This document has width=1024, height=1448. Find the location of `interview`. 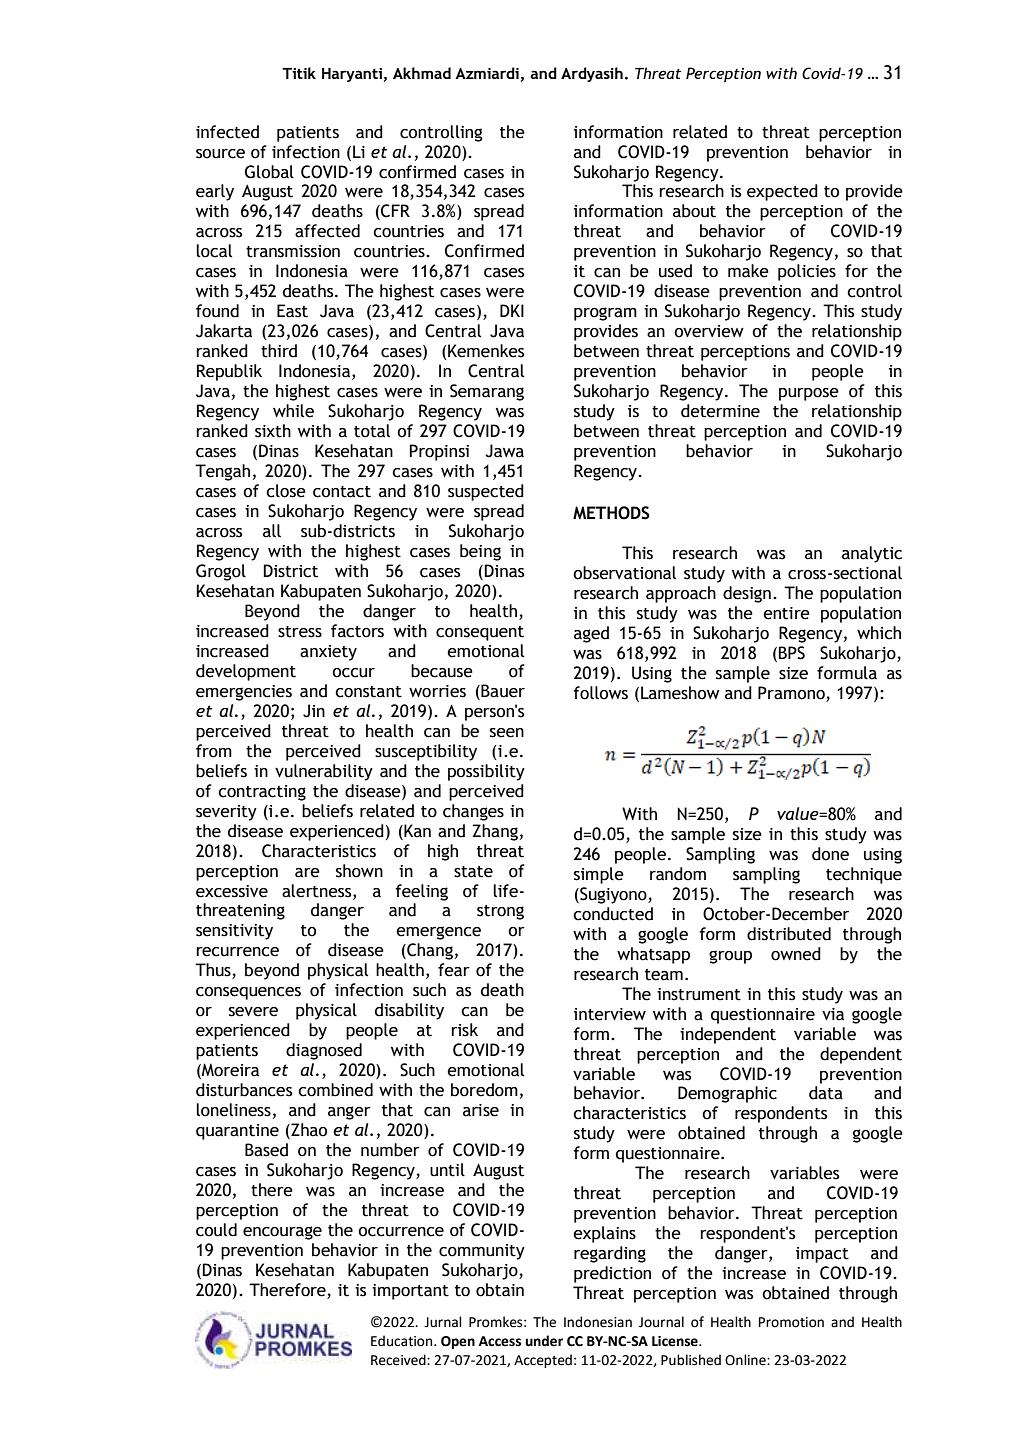

interview is located at coordinates (610, 1014).
